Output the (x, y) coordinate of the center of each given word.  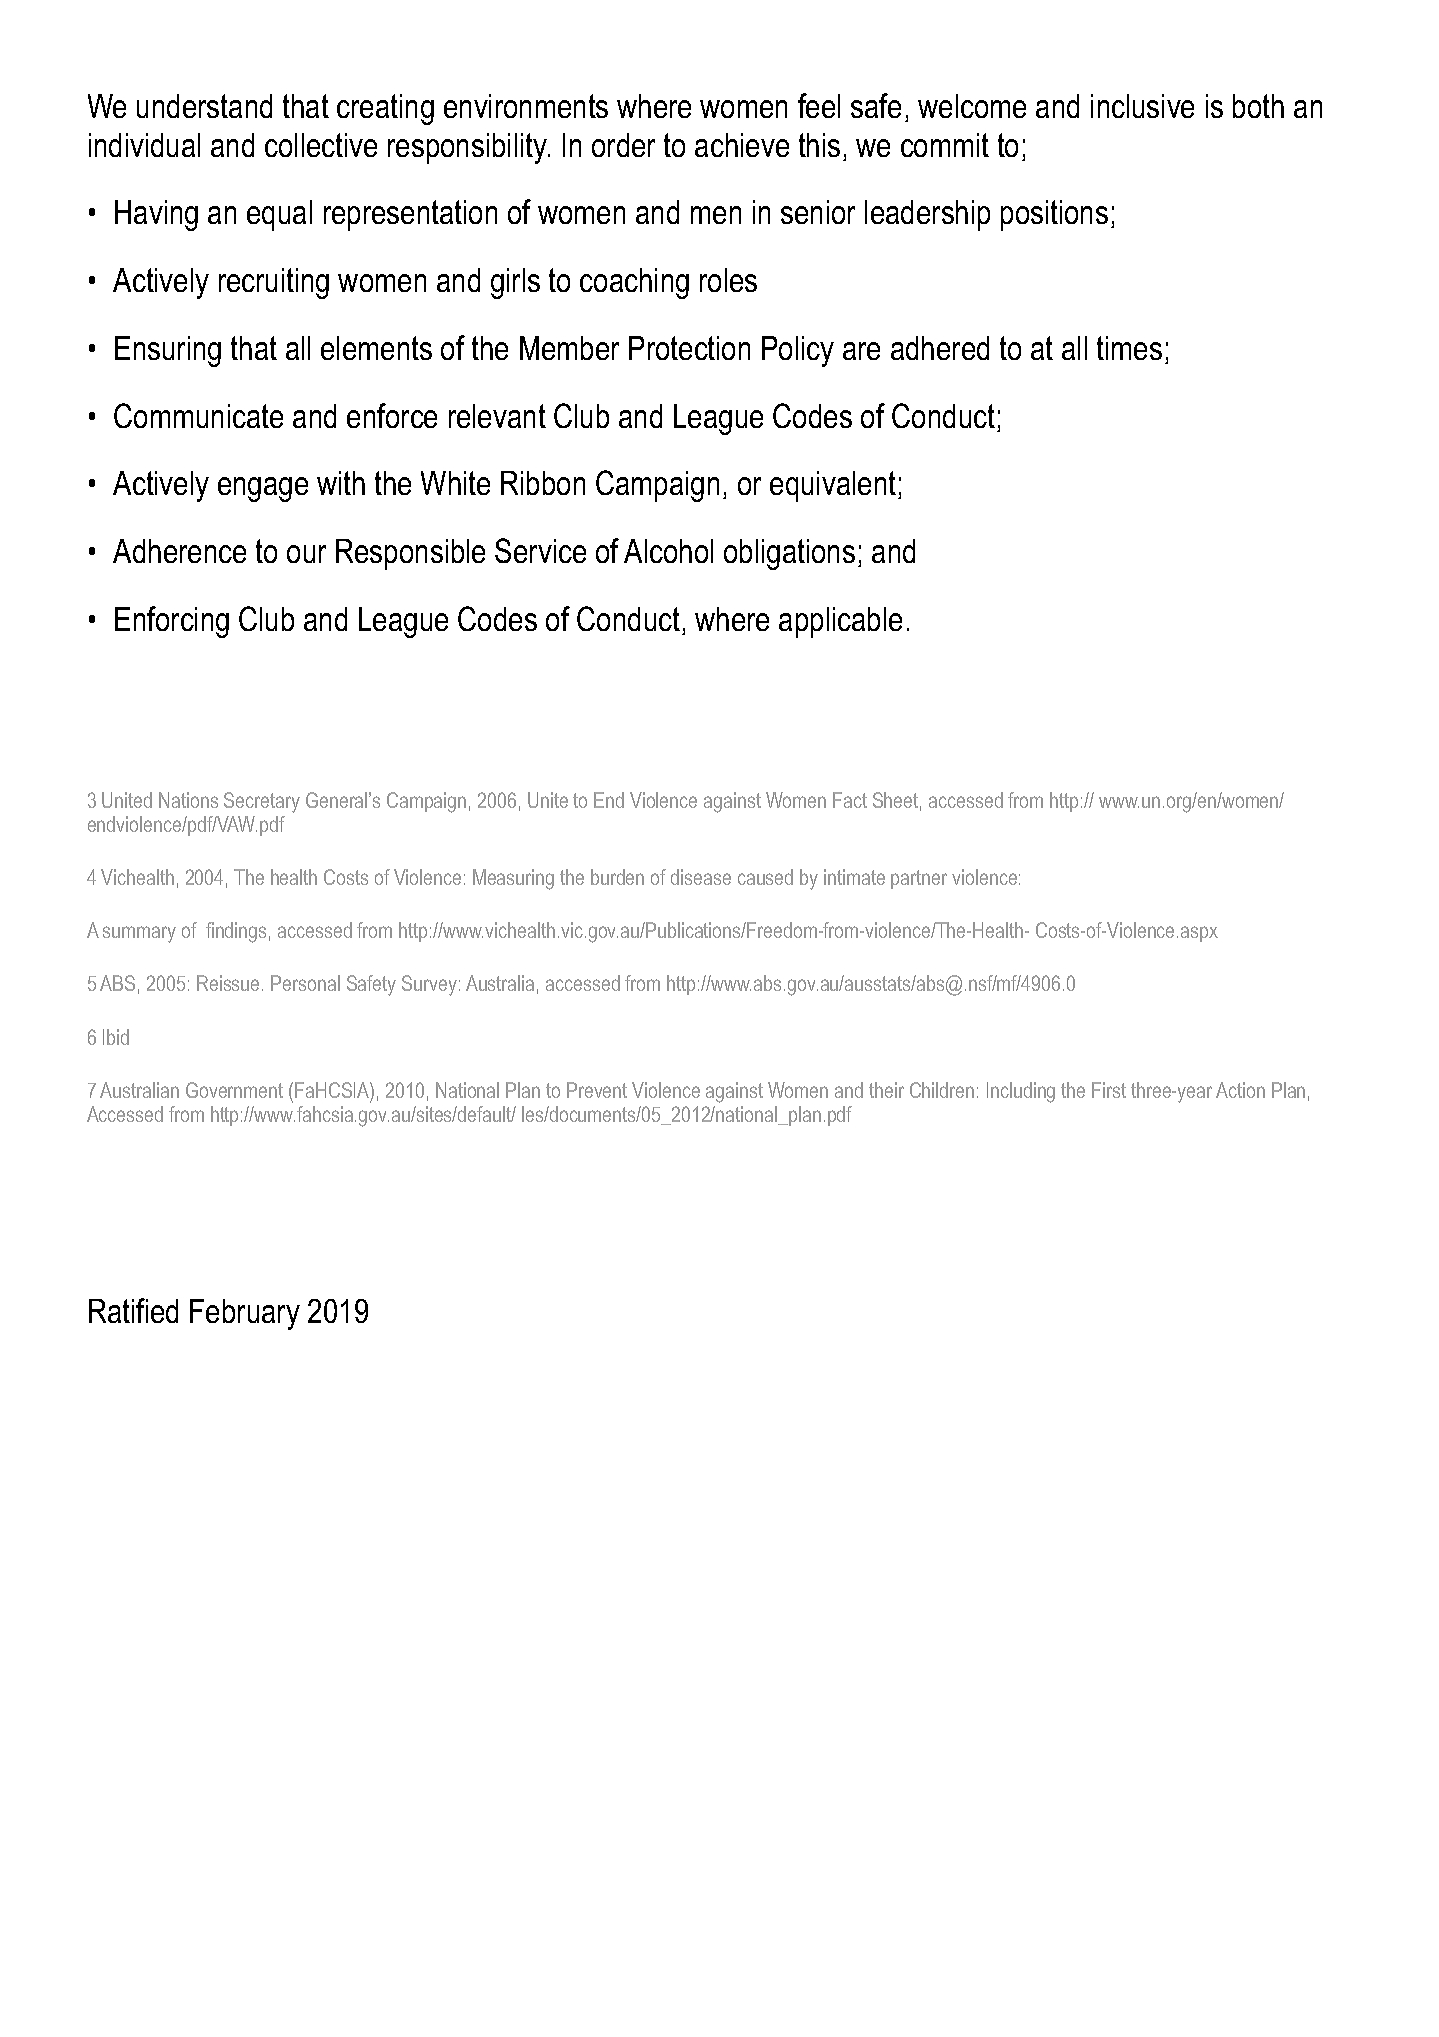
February (245, 1314)
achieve (742, 145)
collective (321, 145)
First (1109, 1090)
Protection (689, 348)
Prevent (597, 1090)
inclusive (1142, 106)
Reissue (228, 983)
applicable (840, 622)
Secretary (262, 802)
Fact (850, 800)
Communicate (198, 415)
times (1129, 348)
